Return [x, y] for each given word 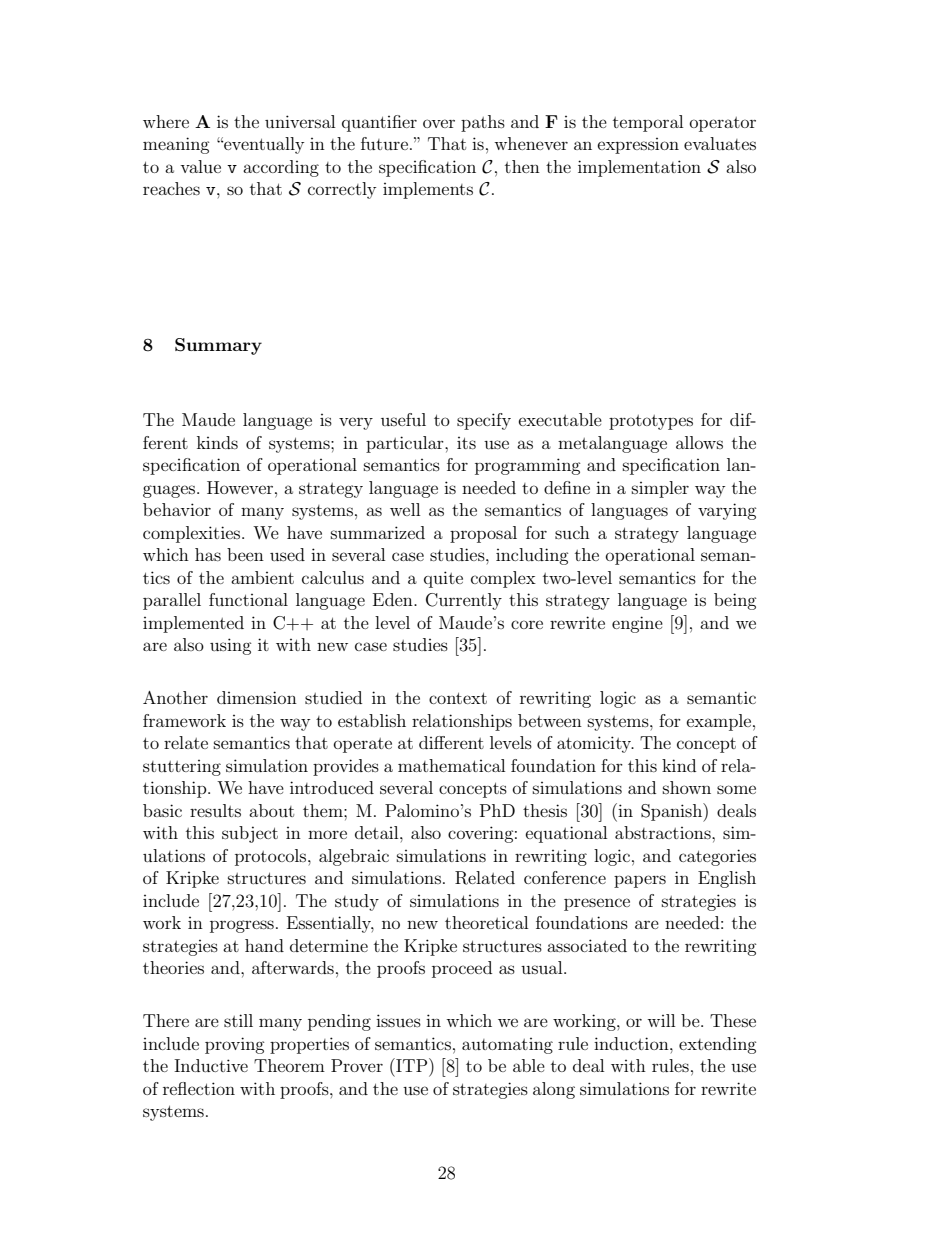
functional [248, 599]
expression [638, 146]
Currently [464, 601]
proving [235, 1045]
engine [637, 624]
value [200, 166]
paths [483, 123]
